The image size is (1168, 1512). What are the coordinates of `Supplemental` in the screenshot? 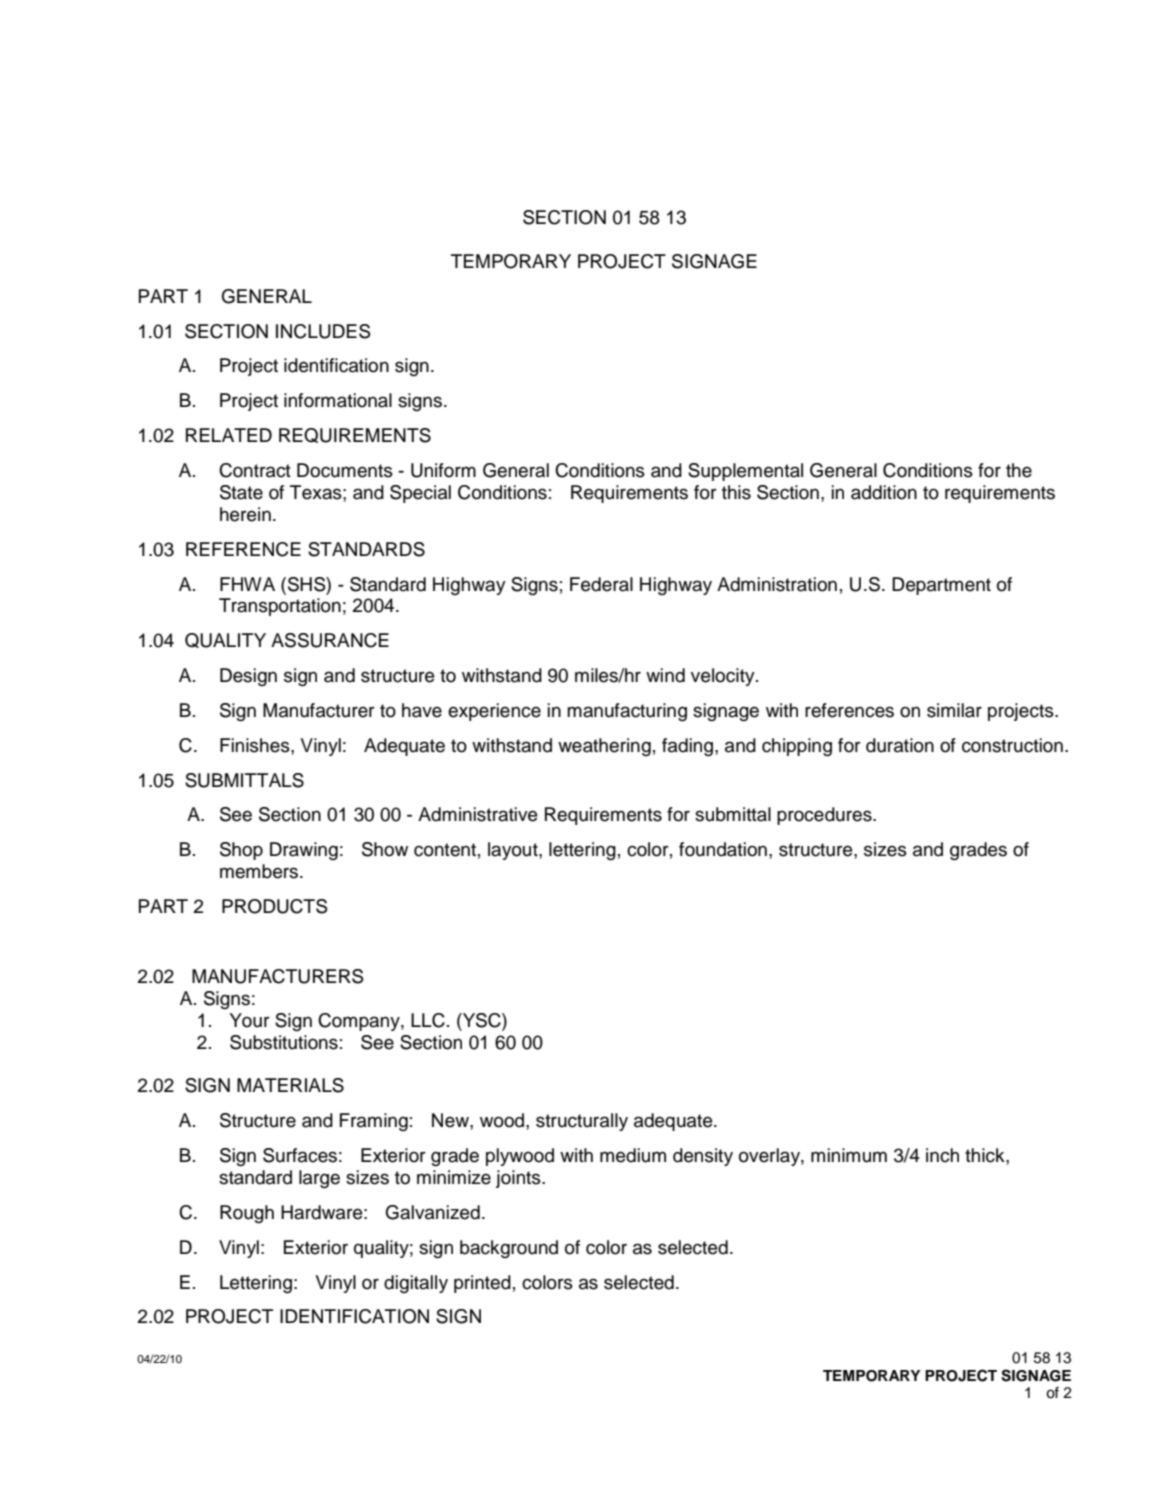 It's located at (745, 472).
